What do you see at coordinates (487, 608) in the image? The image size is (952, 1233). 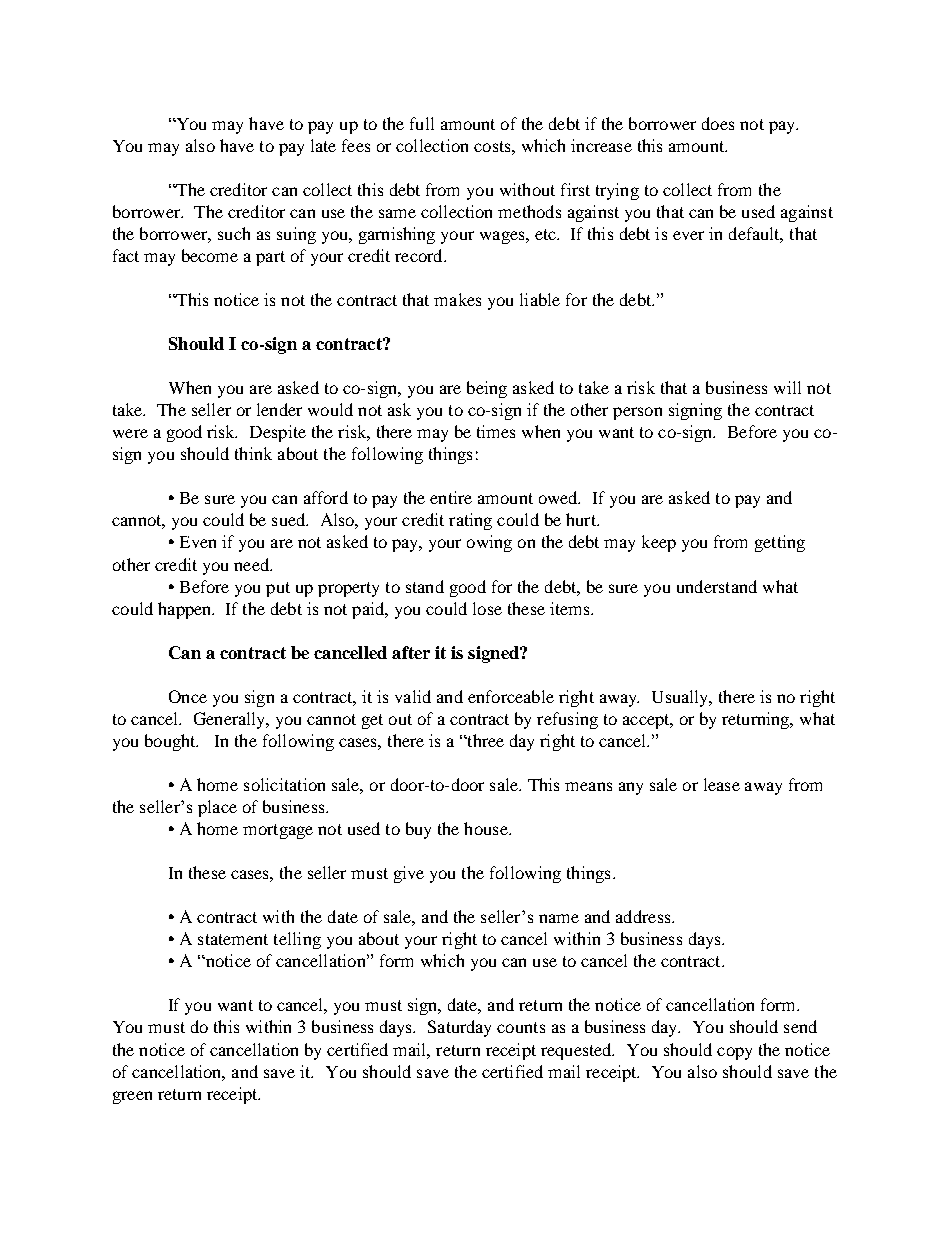 I see `lose` at bounding box center [487, 608].
